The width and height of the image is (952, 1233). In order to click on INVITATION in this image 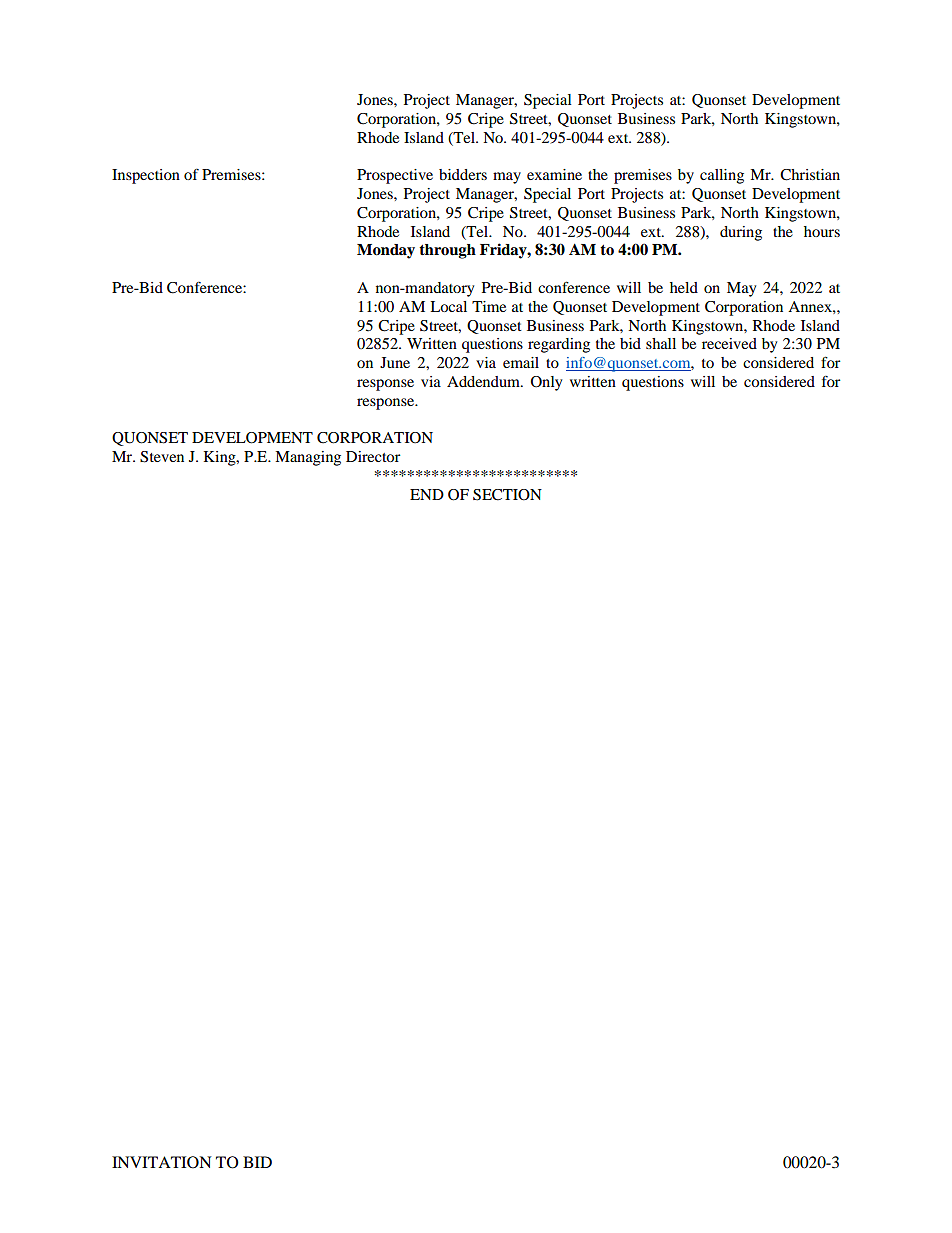, I will do `click(162, 1162)`.
